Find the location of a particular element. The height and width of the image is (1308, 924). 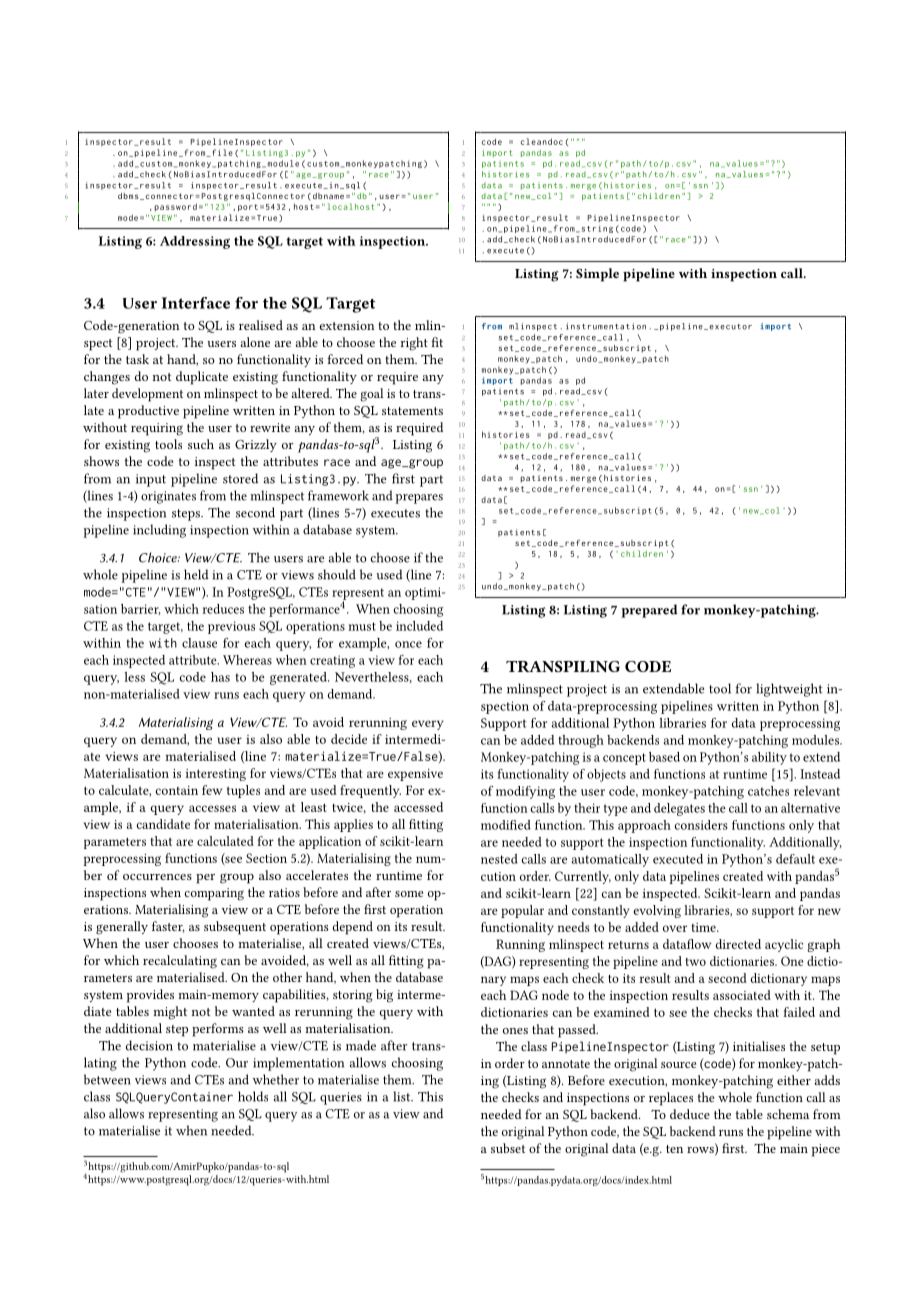

Simple is located at coordinates (597, 275).
